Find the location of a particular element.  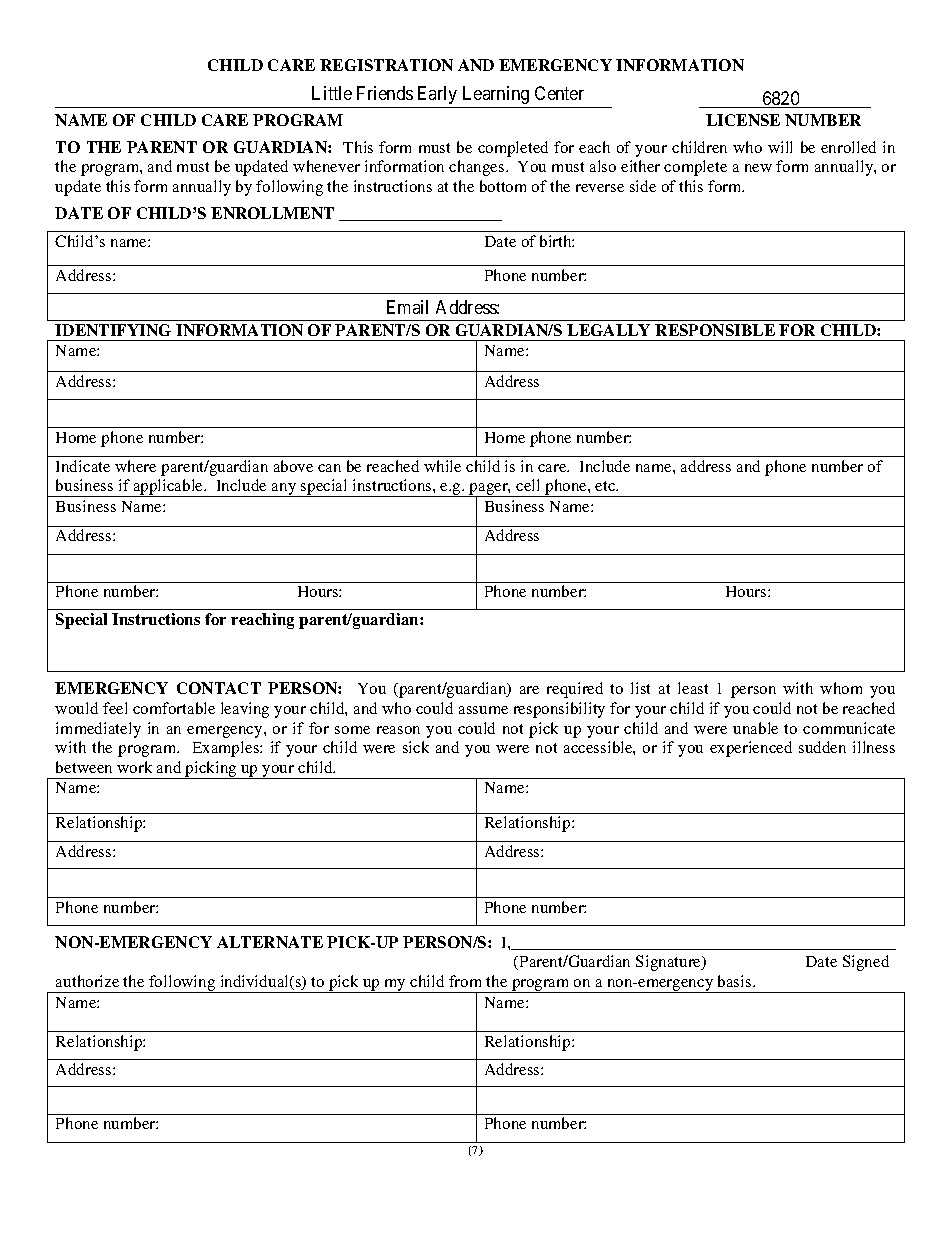

etc is located at coordinates (606, 486).
